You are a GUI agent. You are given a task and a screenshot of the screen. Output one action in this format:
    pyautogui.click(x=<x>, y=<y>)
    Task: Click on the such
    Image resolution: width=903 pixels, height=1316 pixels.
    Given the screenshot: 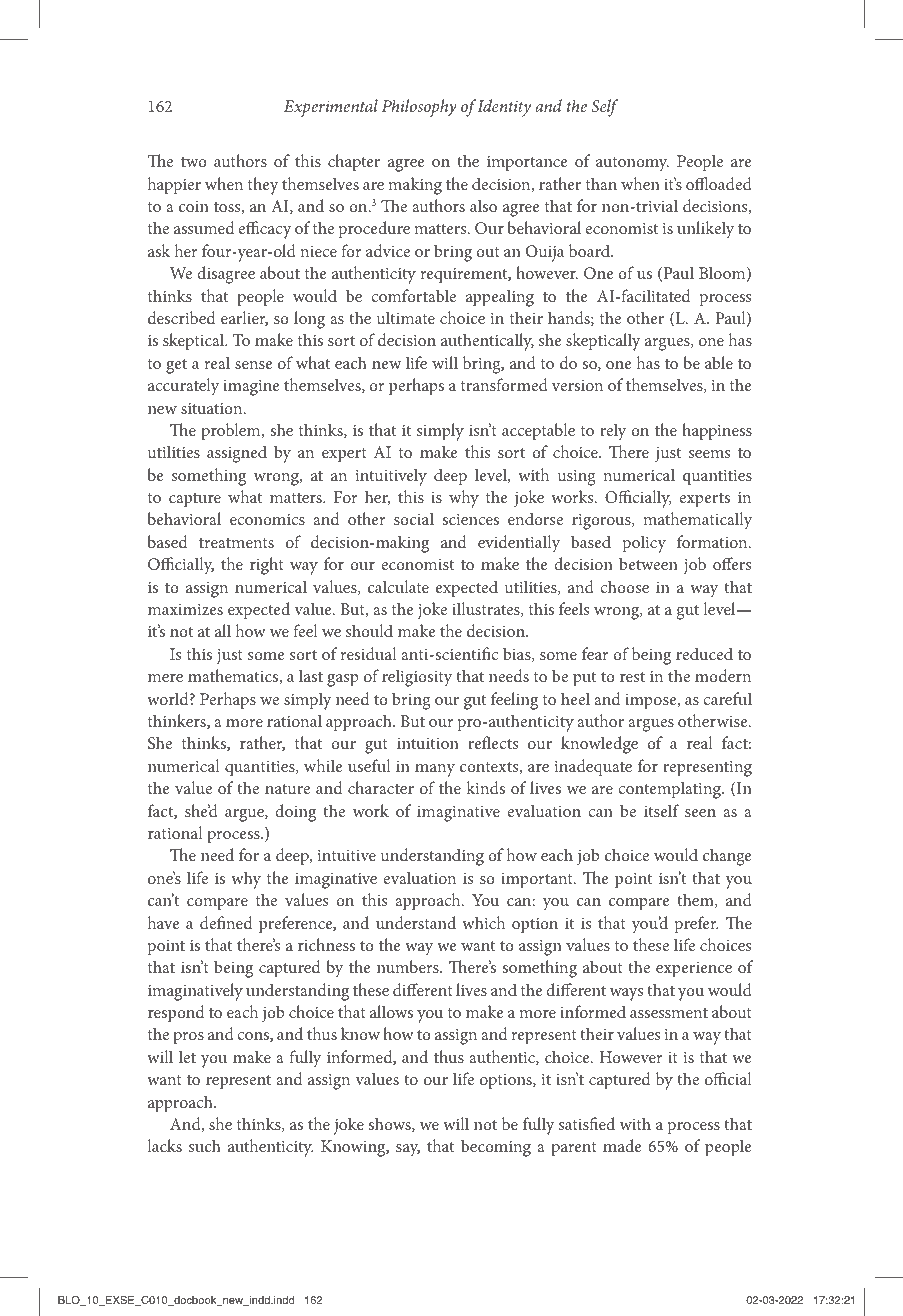 What is the action you would take?
    pyautogui.click(x=205, y=1145)
